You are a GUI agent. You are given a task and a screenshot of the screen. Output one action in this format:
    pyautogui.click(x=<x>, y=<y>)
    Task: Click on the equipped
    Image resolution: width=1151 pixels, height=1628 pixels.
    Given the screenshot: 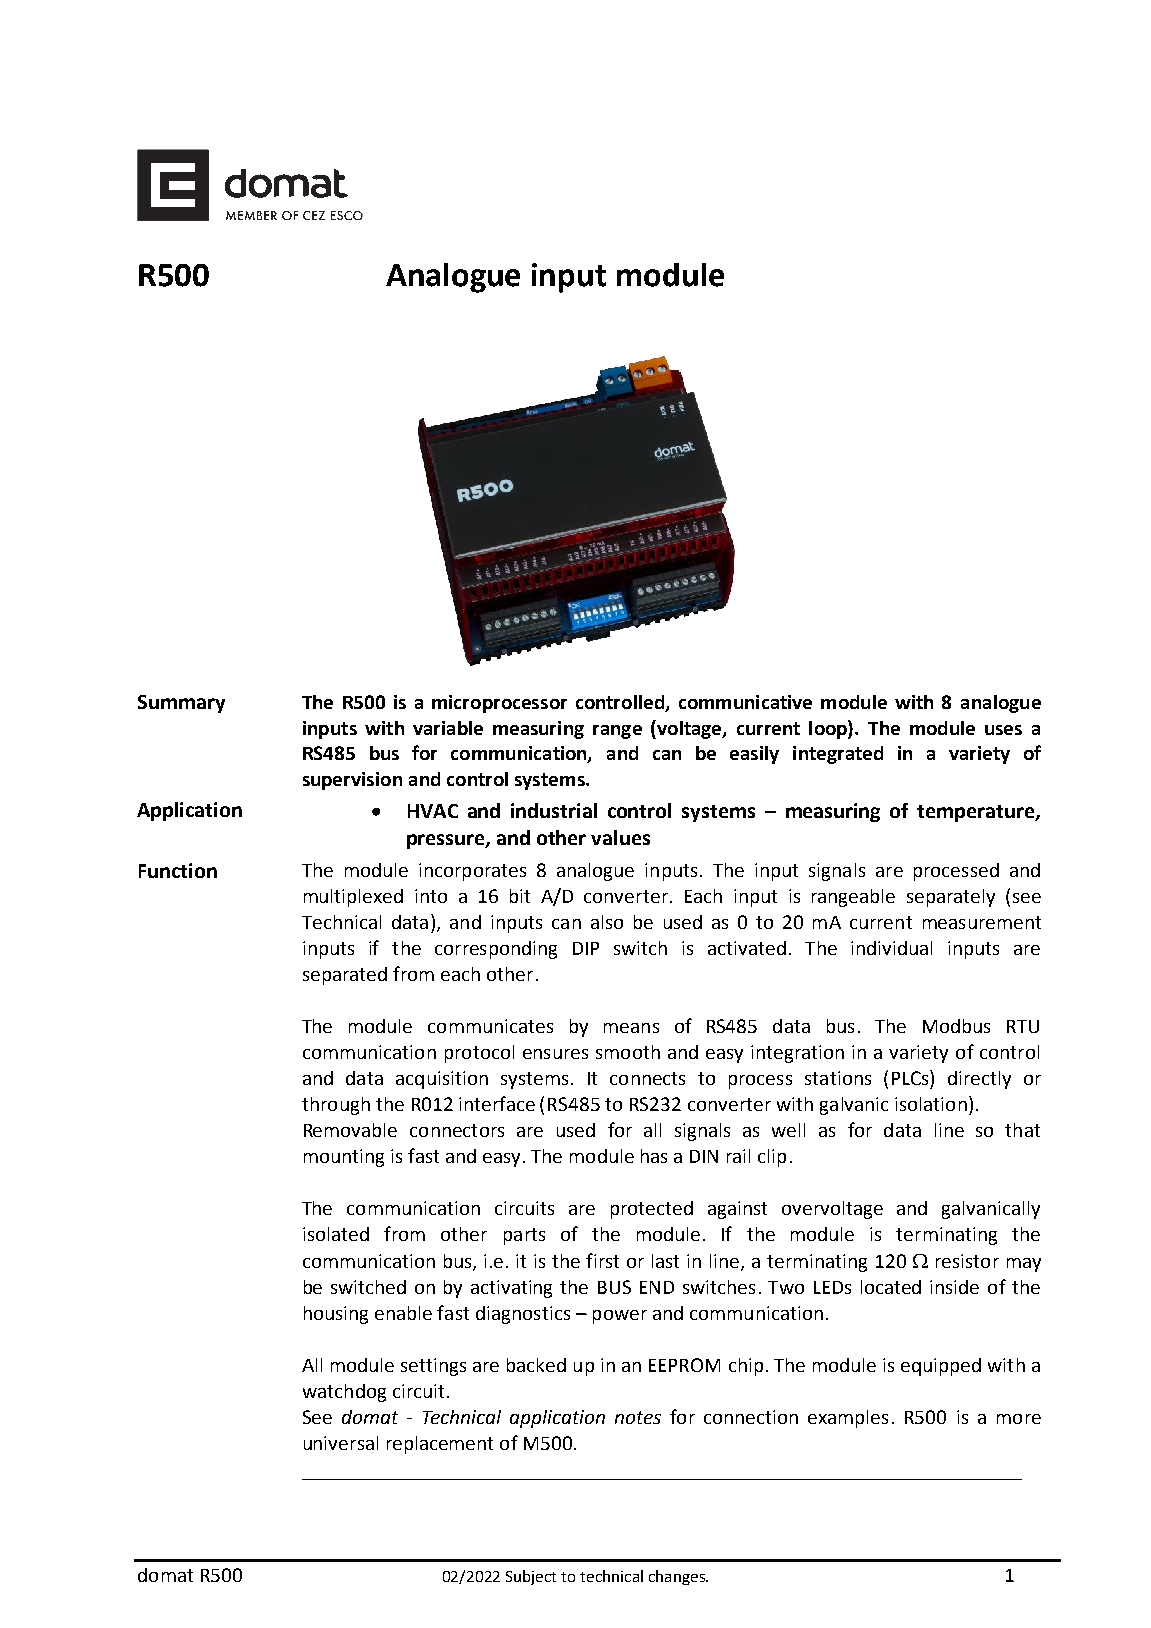 What is the action you would take?
    pyautogui.click(x=941, y=1367)
